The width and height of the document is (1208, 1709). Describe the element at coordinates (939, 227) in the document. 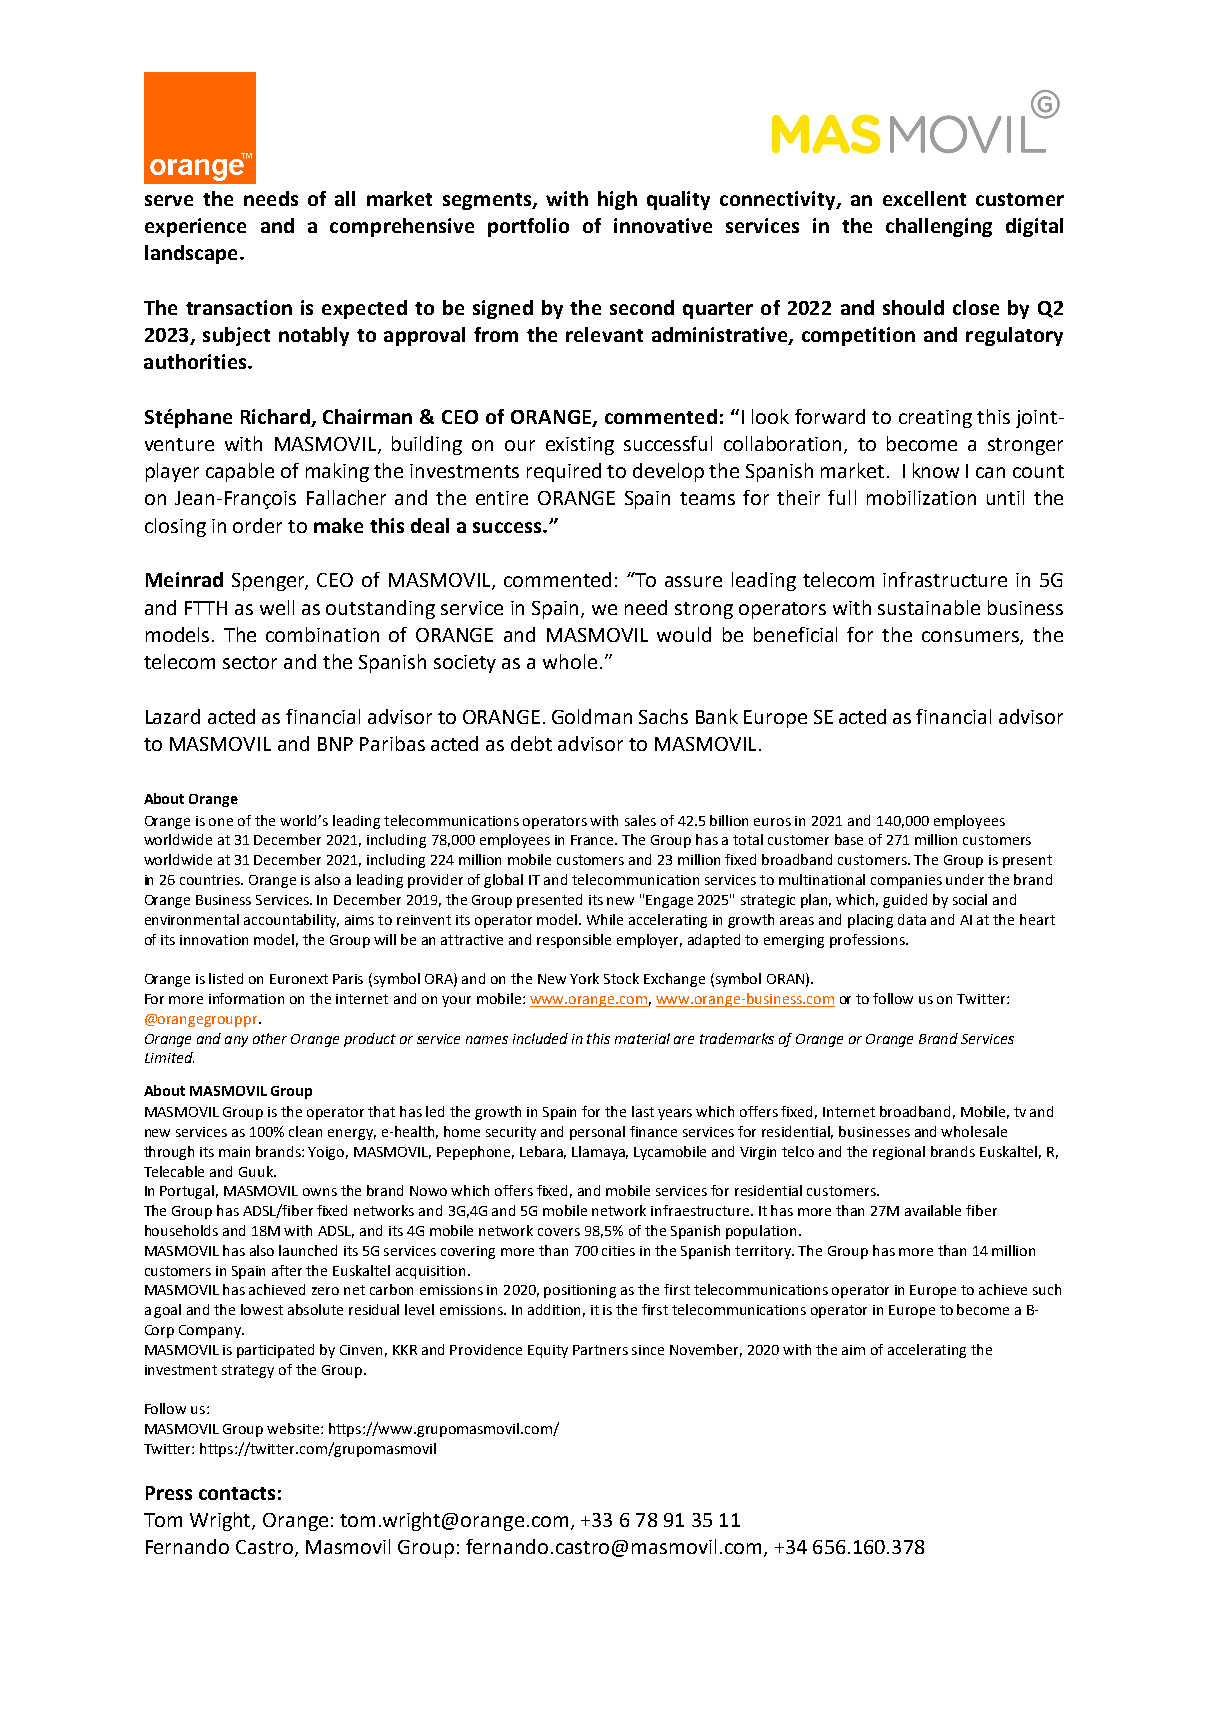

I see `challenging` at that location.
